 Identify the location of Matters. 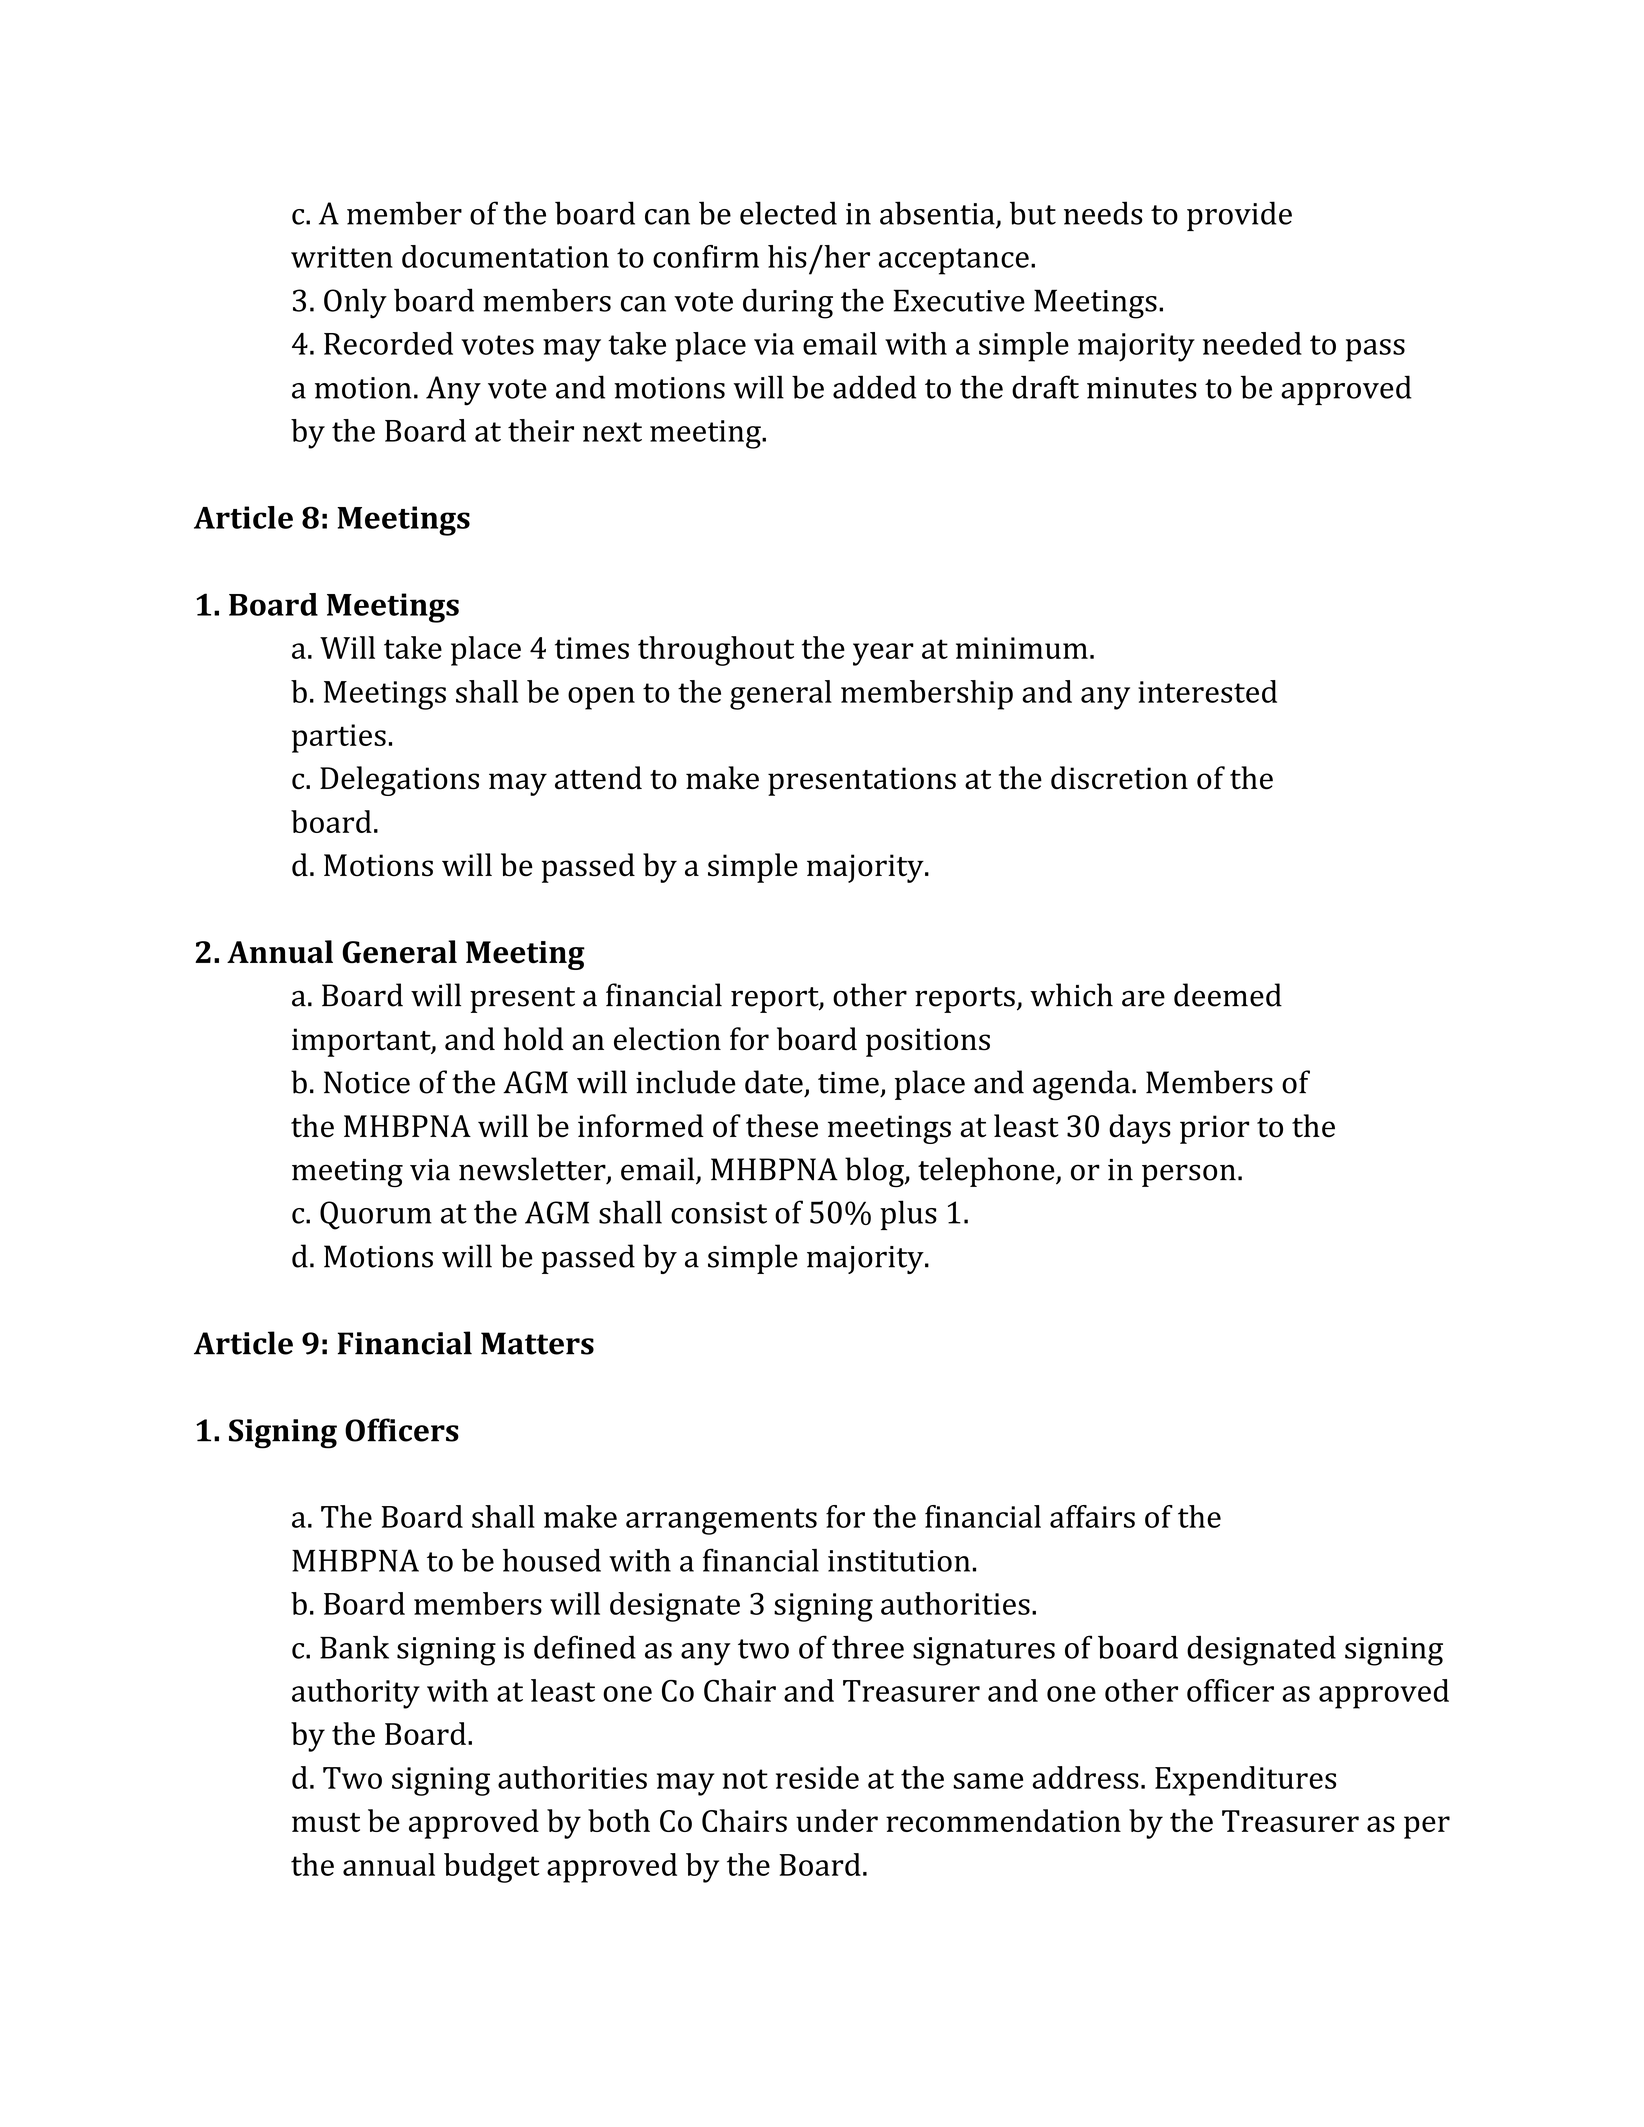
(537, 1343).
